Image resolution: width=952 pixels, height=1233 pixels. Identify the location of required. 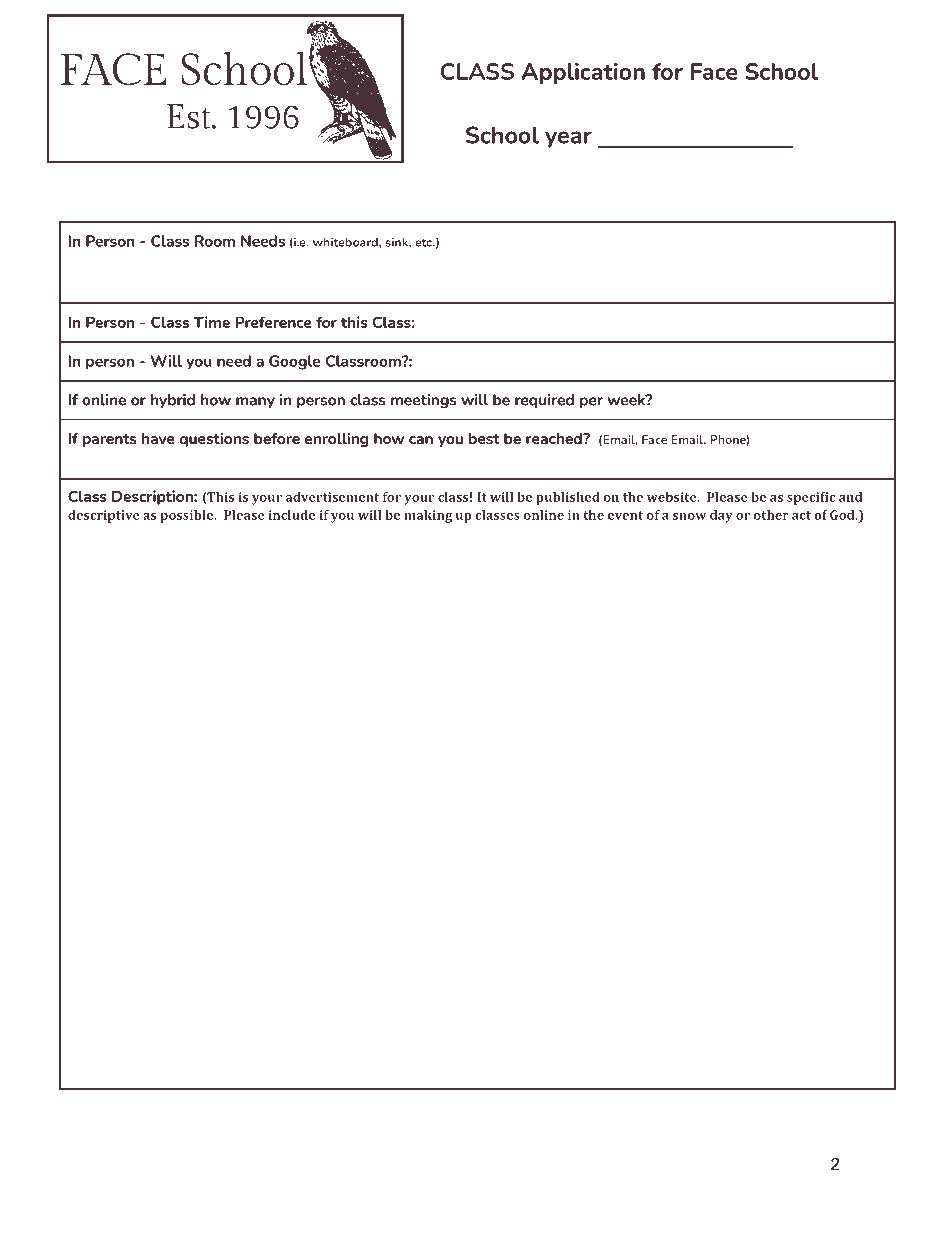
(544, 401).
